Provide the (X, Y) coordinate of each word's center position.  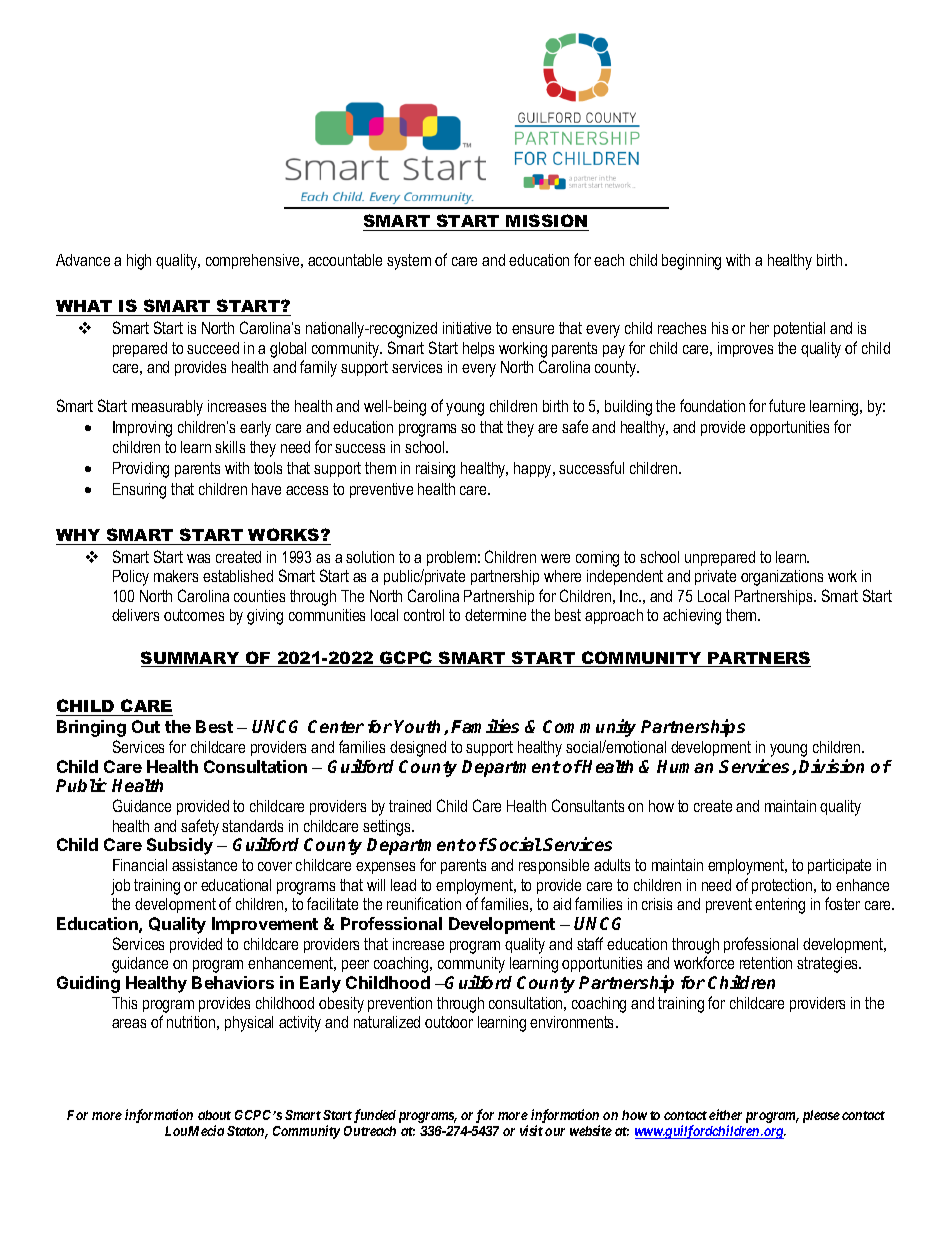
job (120, 887)
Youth (419, 727)
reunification (424, 903)
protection (783, 886)
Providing (141, 470)
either (725, 1114)
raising (435, 470)
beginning (691, 262)
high (139, 262)
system (409, 262)
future (787, 405)
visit (531, 1130)
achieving (692, 617)
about (214, 1115)
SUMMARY (191, 659)
